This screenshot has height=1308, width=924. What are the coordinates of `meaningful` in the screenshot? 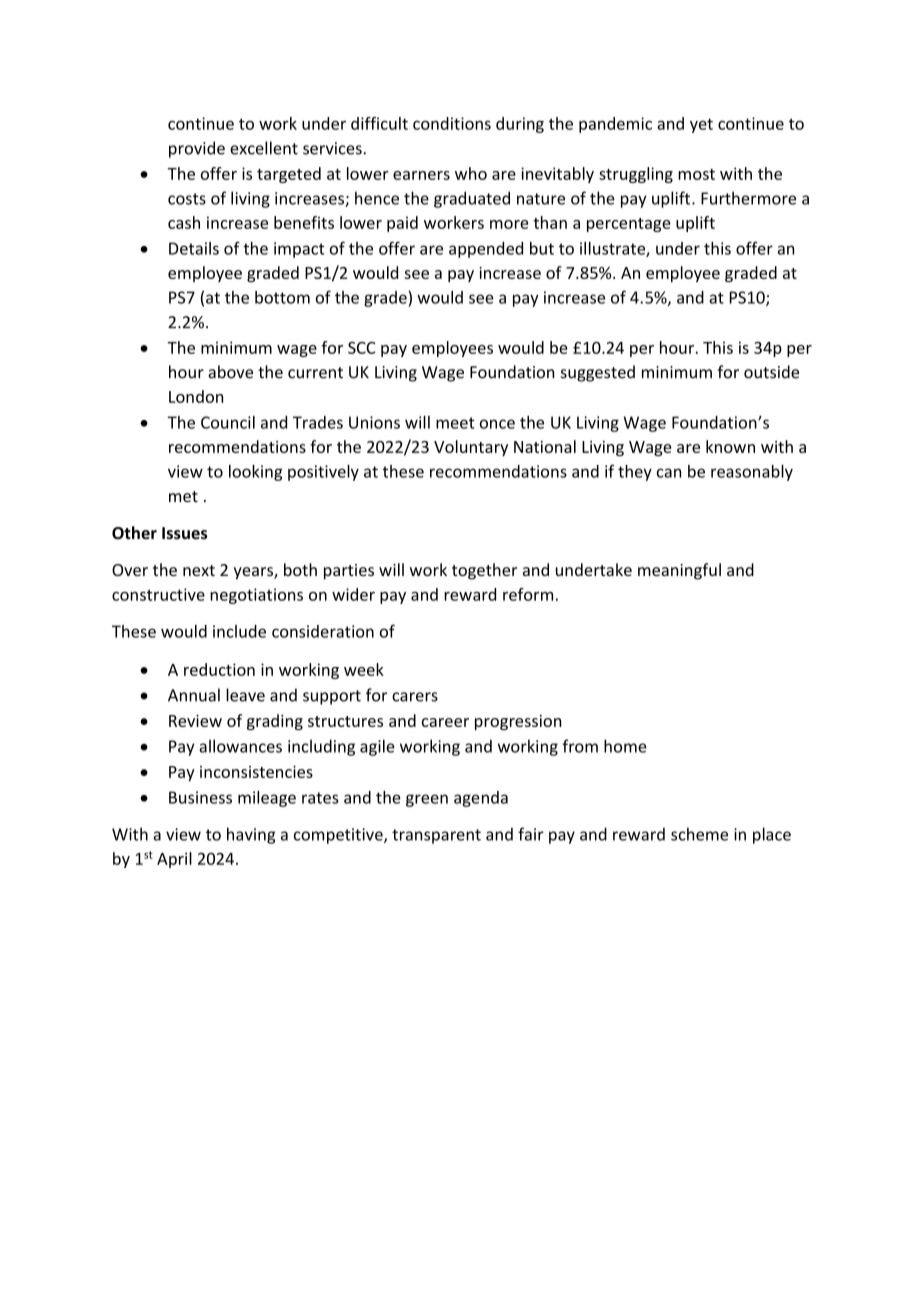 It's located at (679, 571).
